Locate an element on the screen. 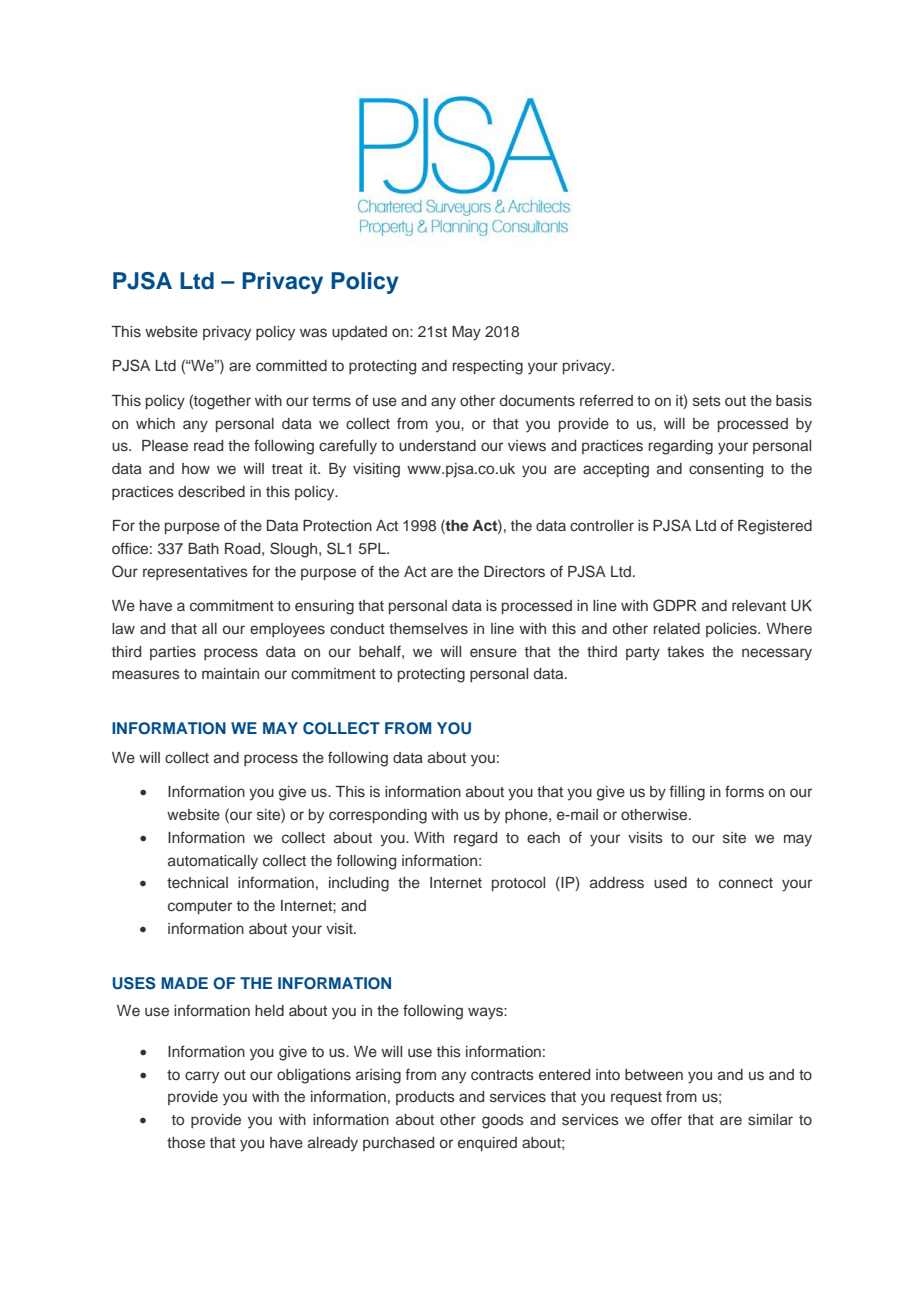 This screenshot has height=1308, width=924. sets is located at coordinates (707, 401).
